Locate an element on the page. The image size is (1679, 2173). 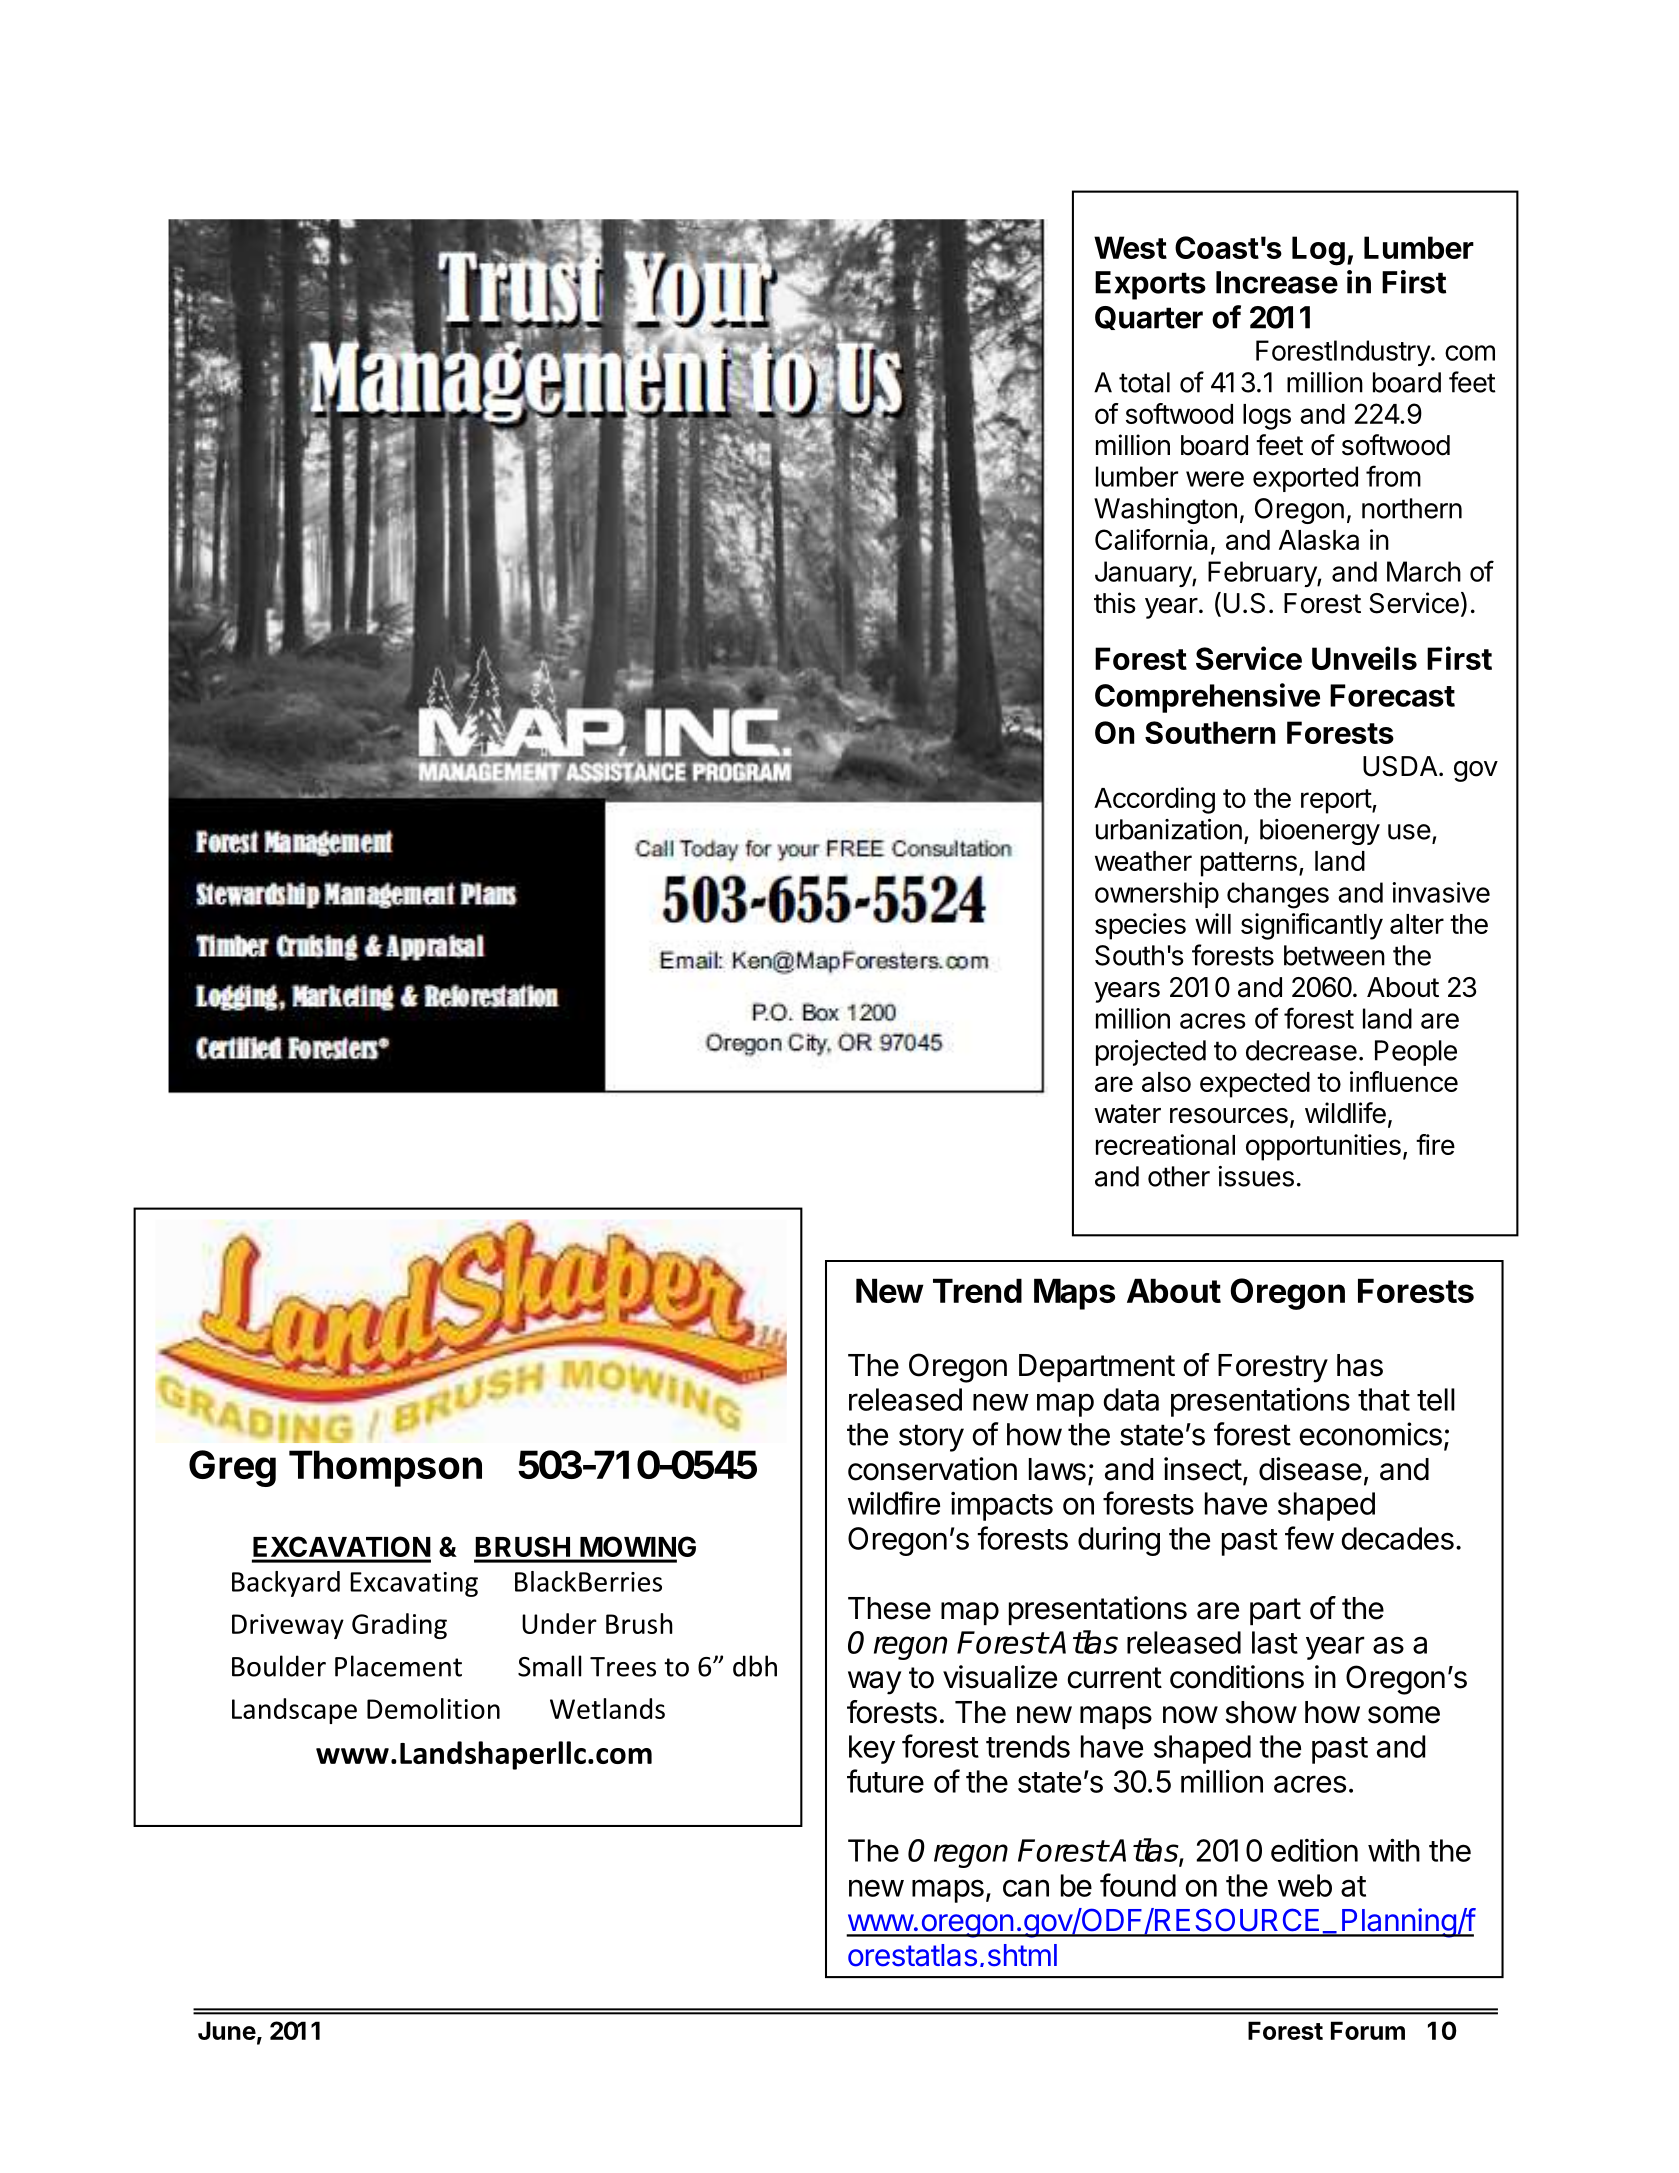
Forum is located at coordinates (1368, 2030).
